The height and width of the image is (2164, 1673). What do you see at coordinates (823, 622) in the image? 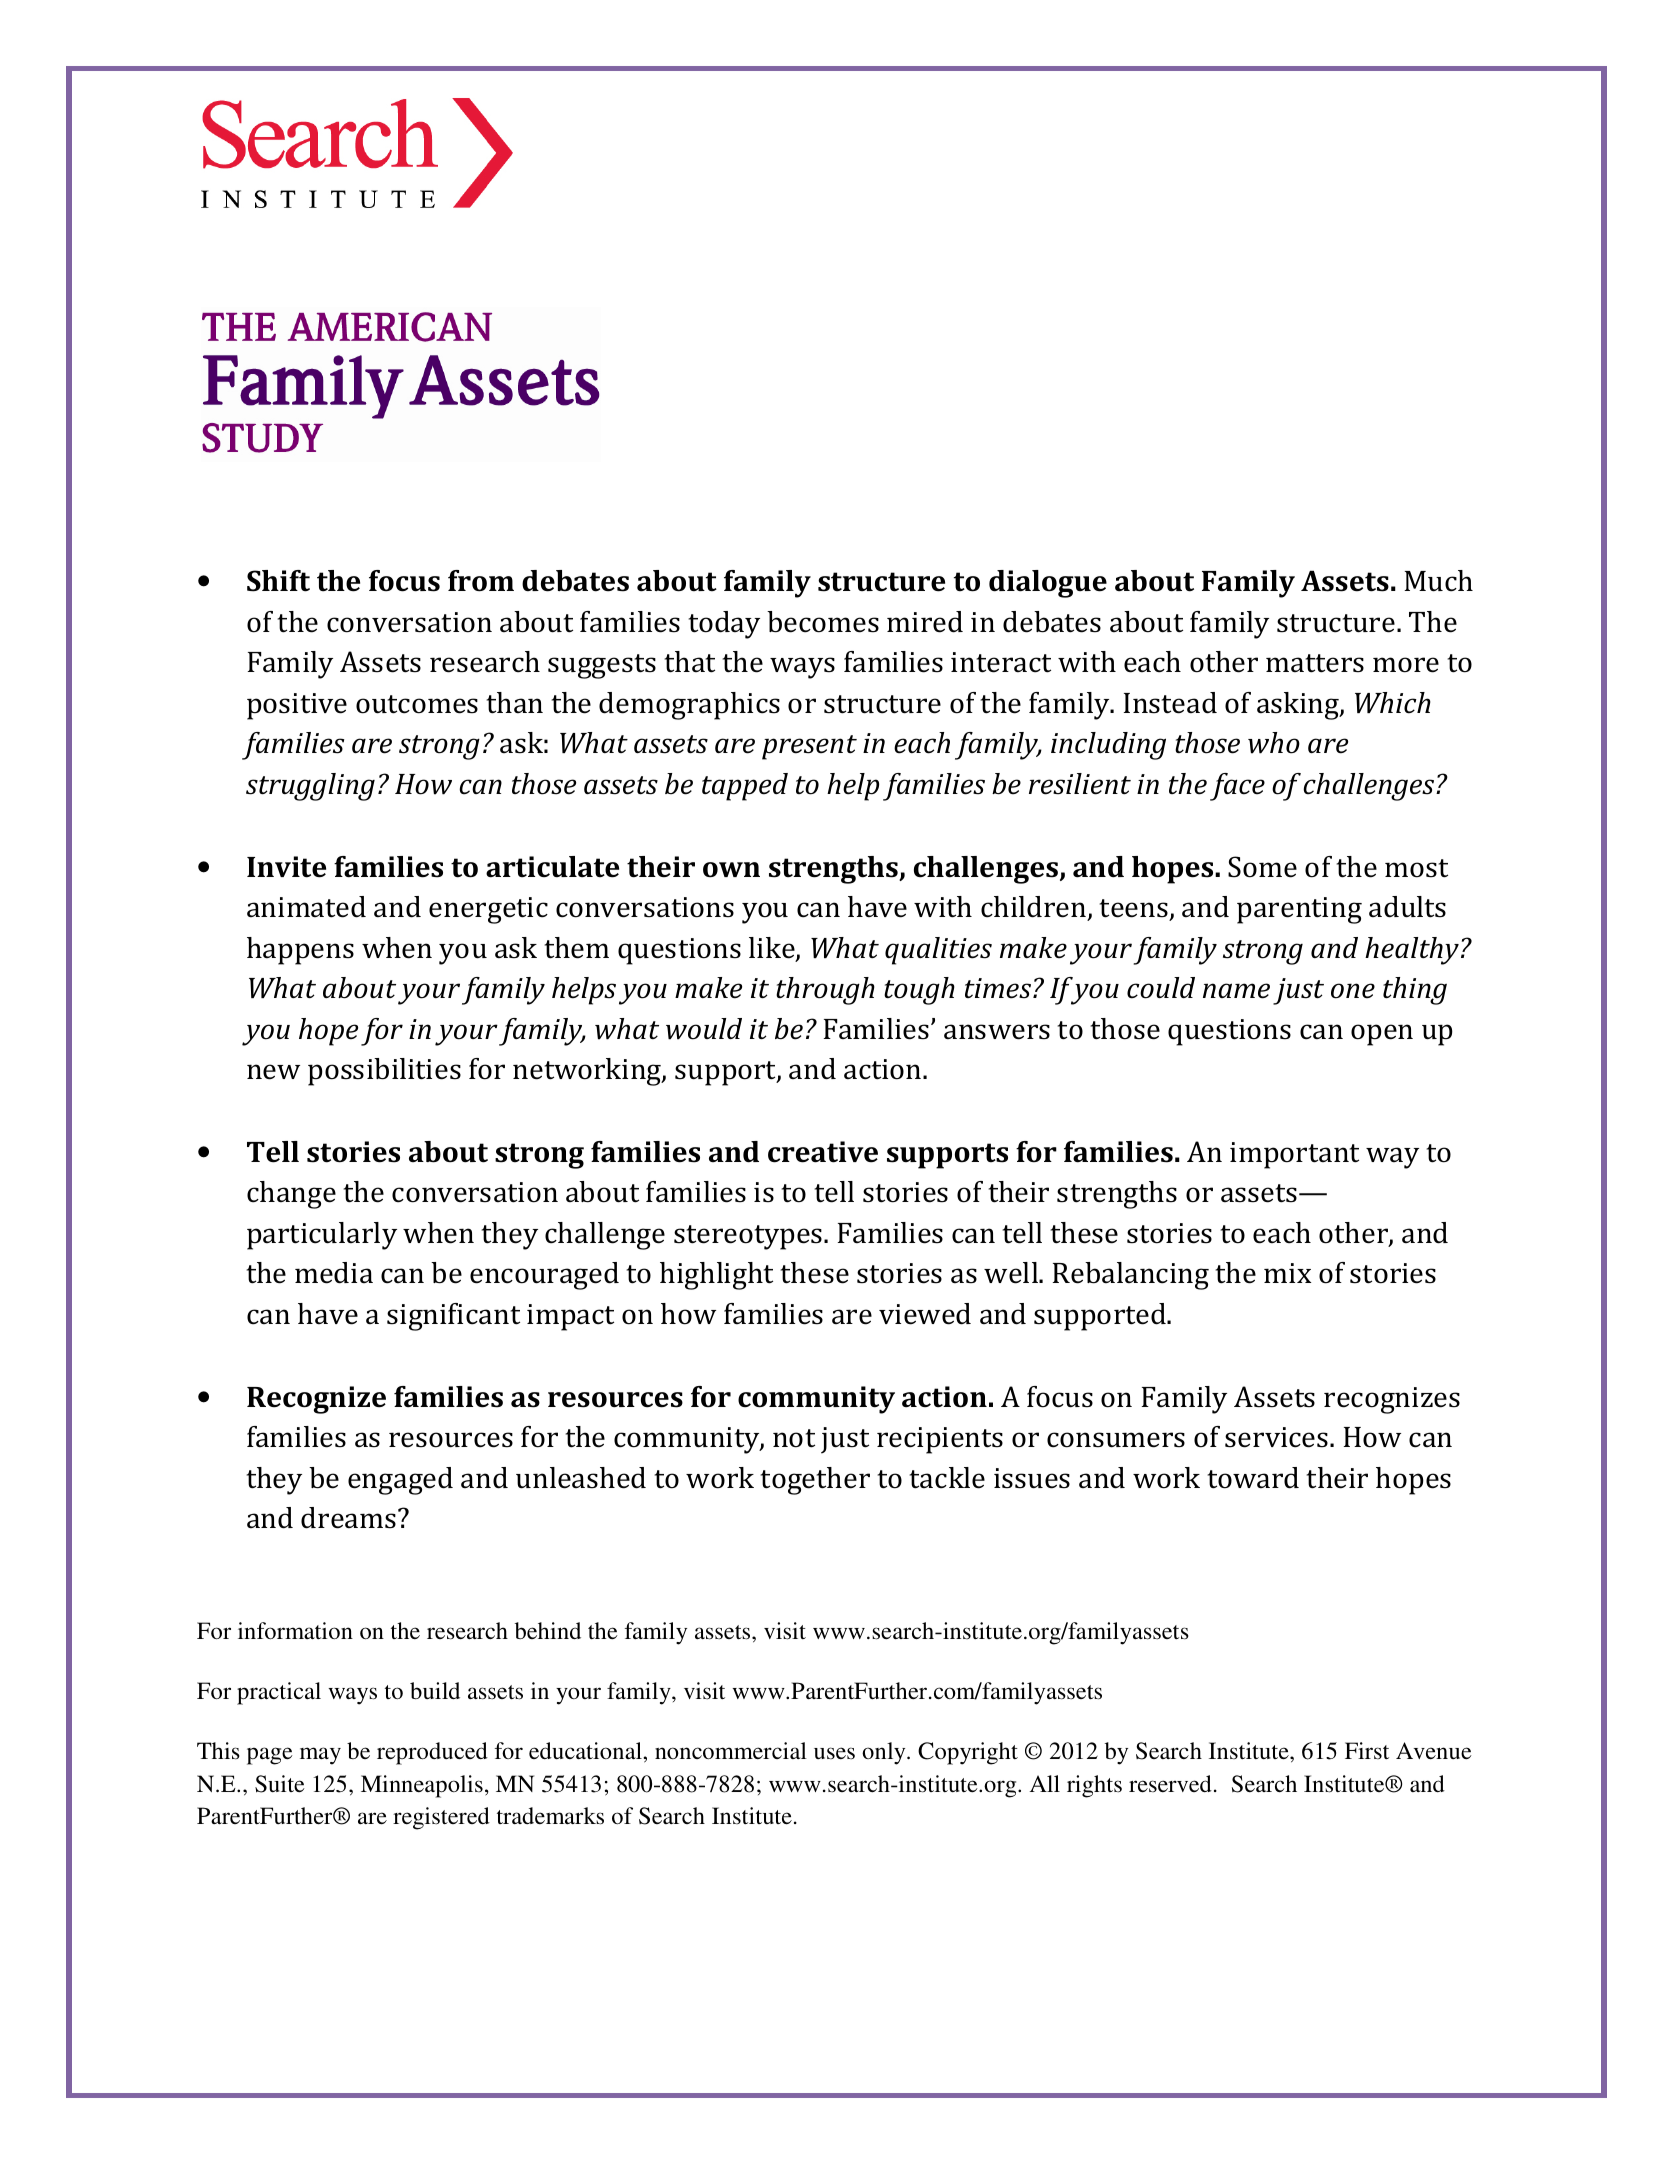
I see `becomes` at bounding box center [823, 622].
